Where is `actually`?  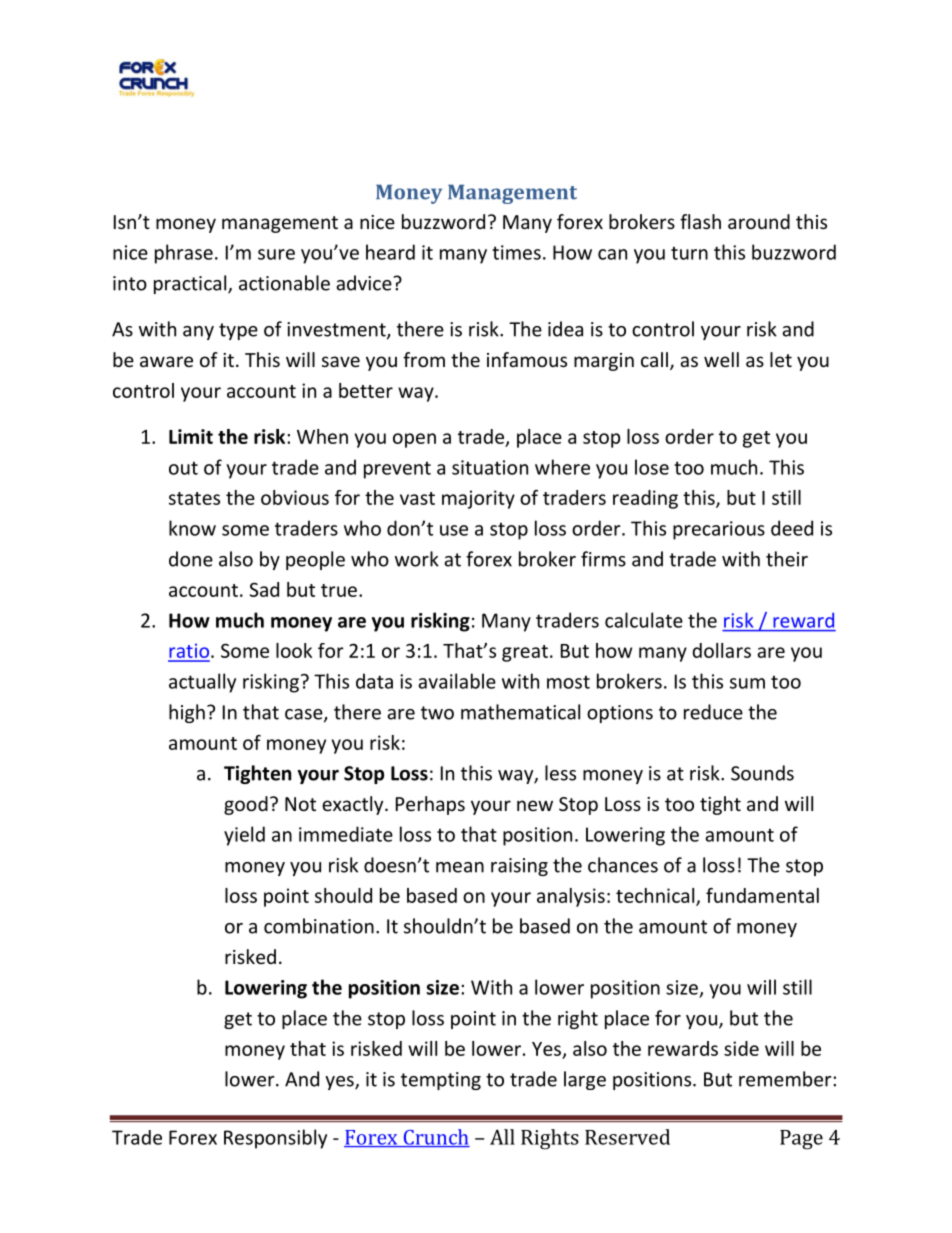 actually is located at coordinates (202, 683).
